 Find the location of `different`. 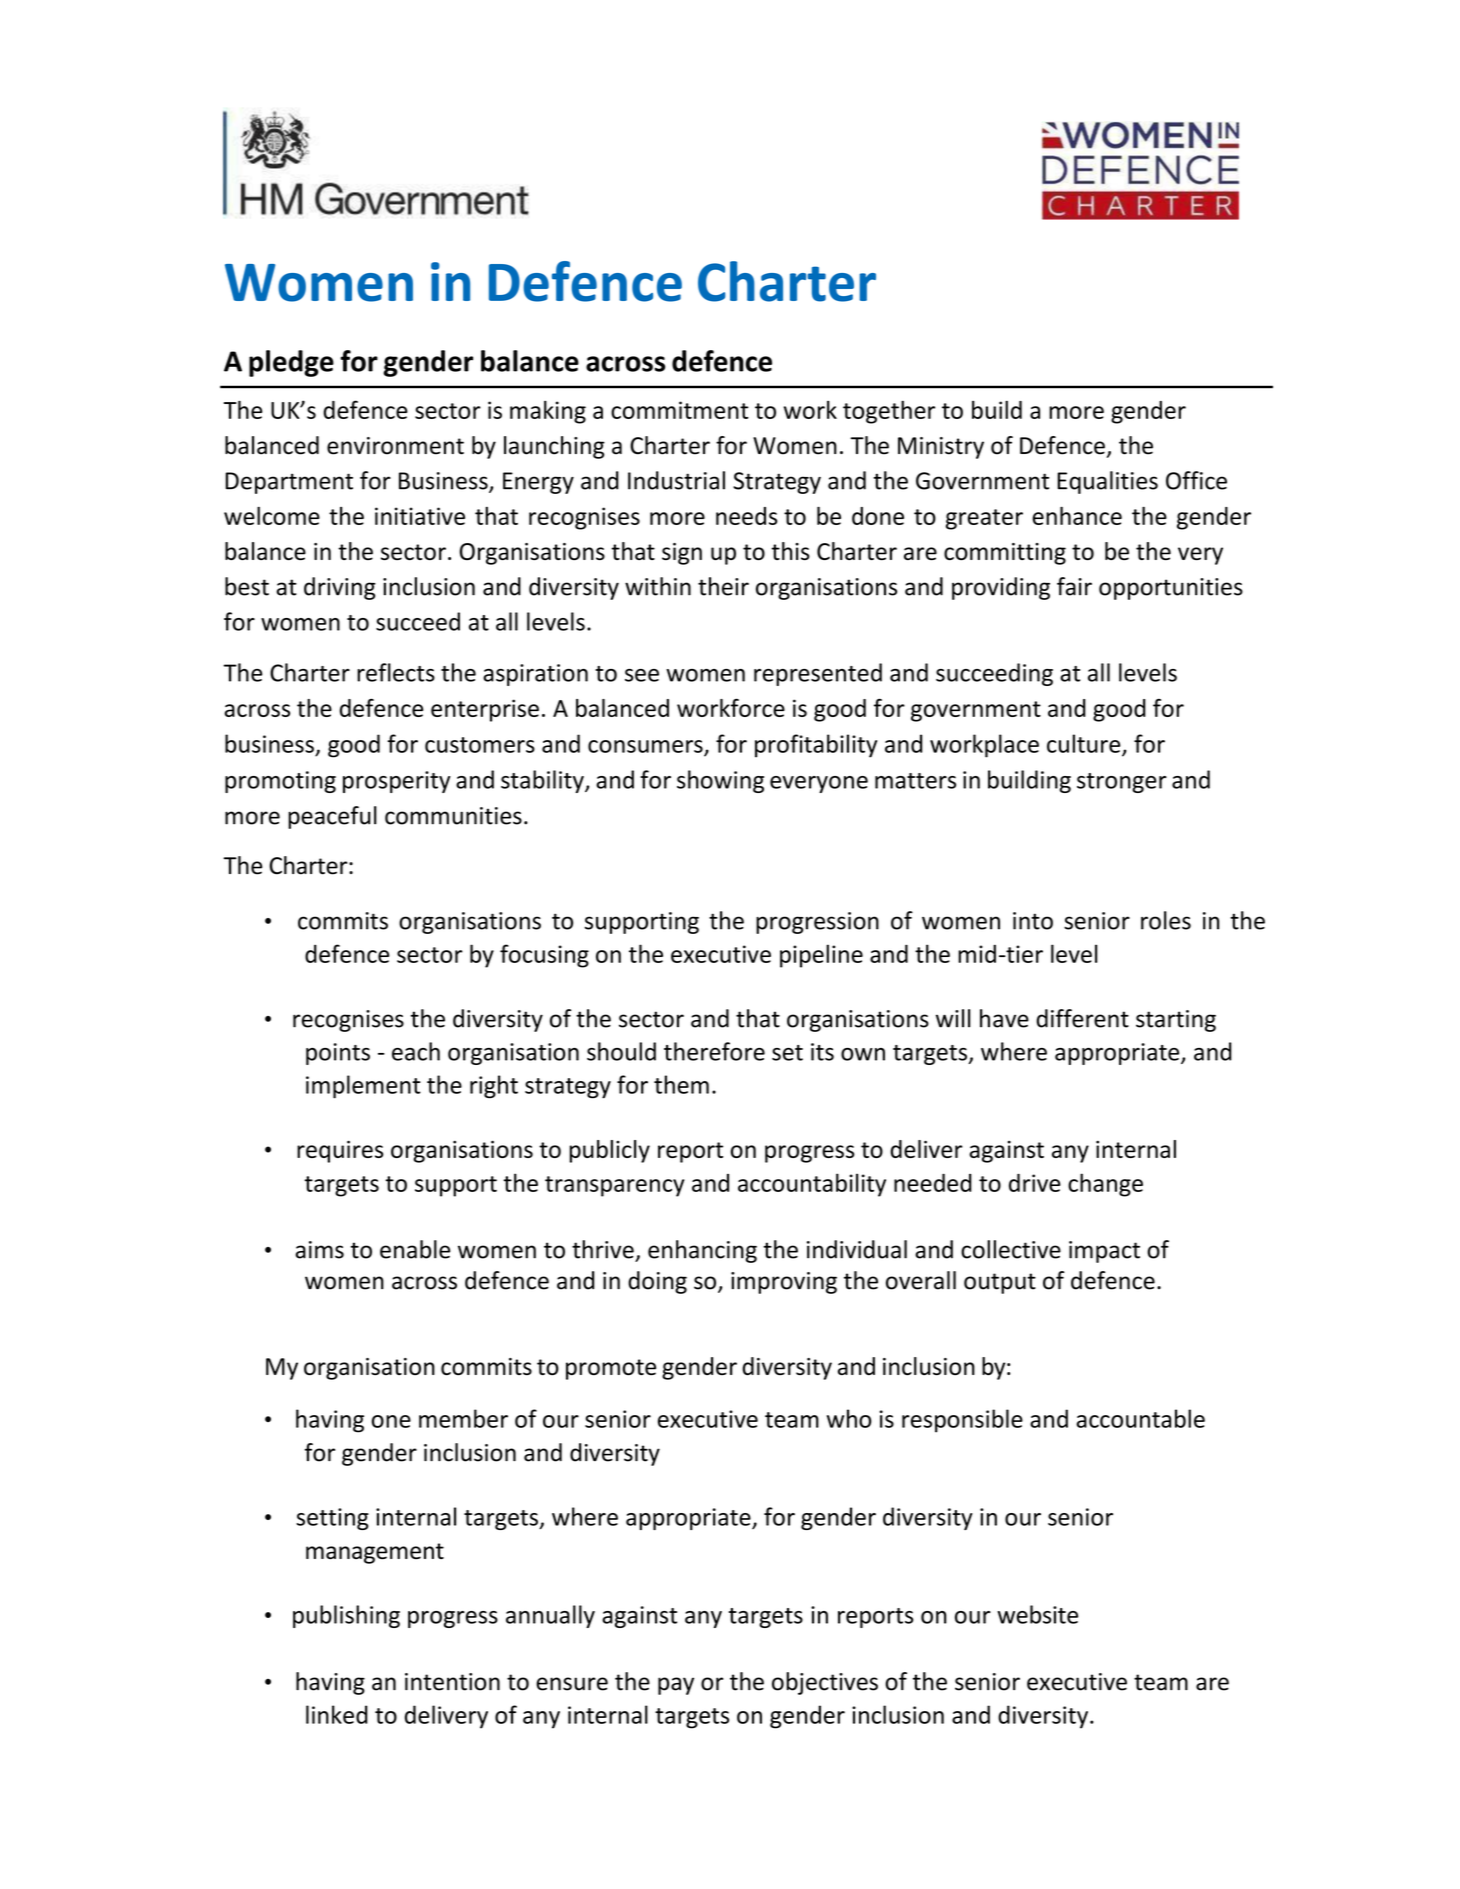

different is located at coordinates (1082, 1018).
